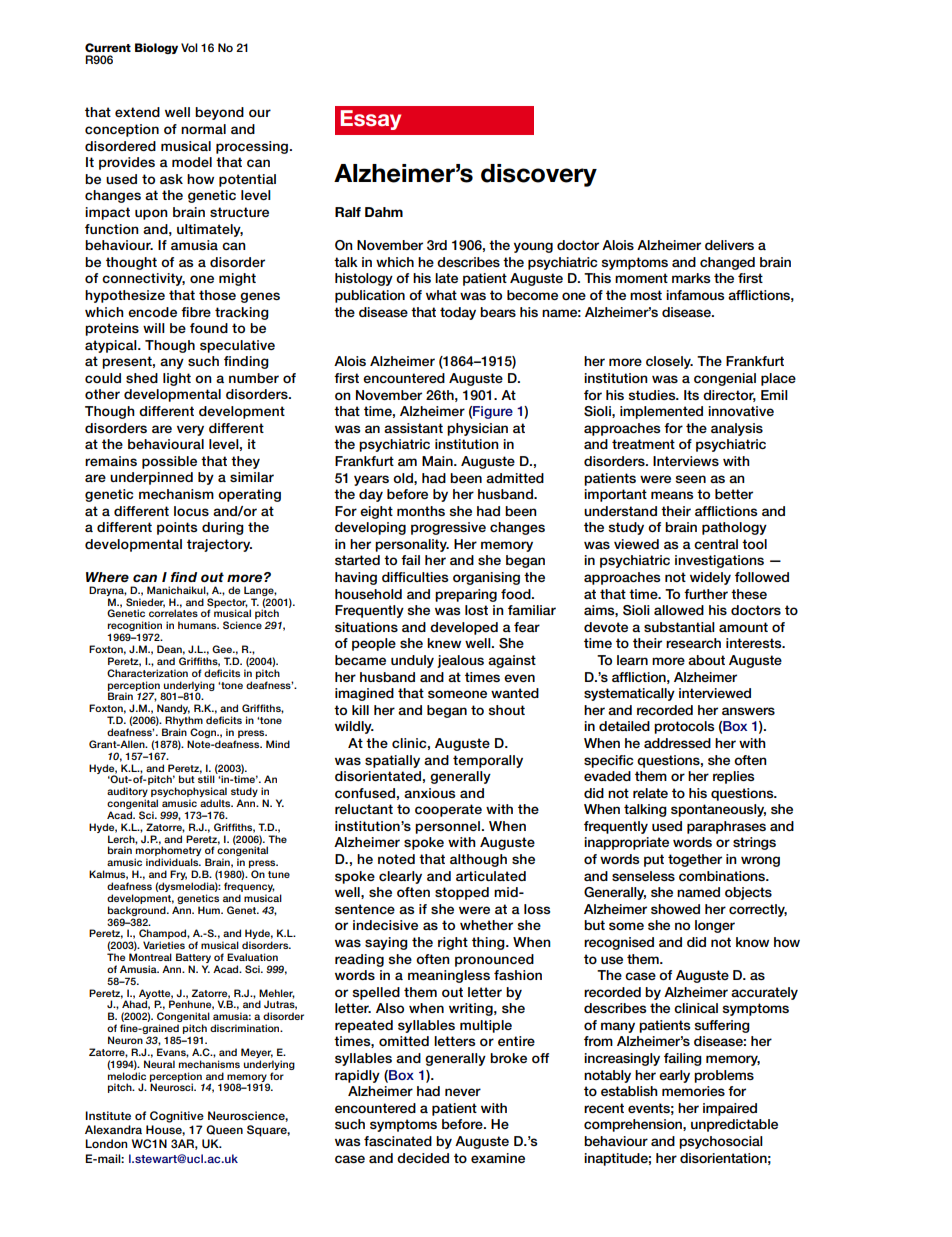 This screenshot has width=952, height=1237. I want to click on decided, so click(423, 1158).
